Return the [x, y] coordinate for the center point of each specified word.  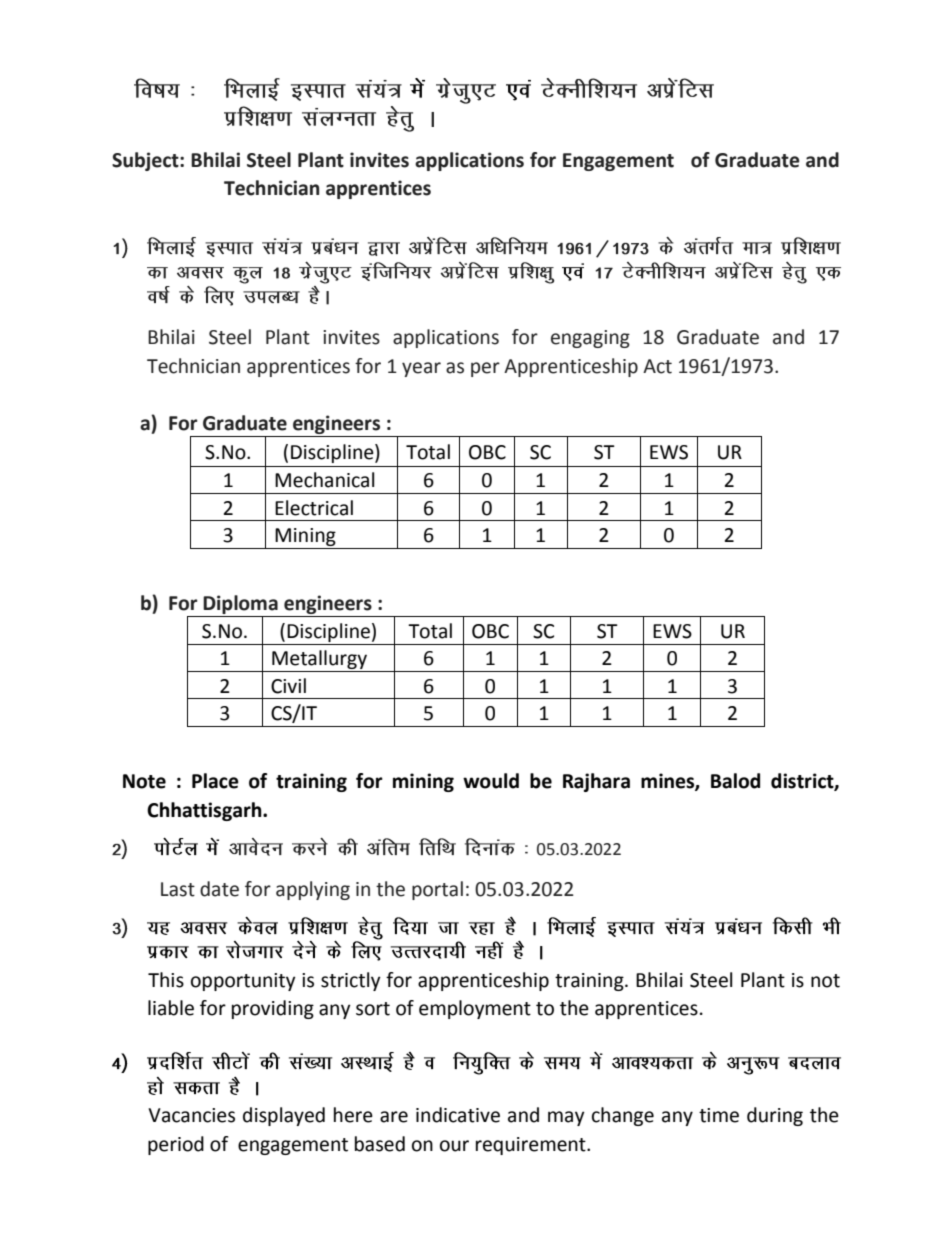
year [421, 369]
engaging [590, 339]
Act [657, 366]
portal [437, 890]
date [219, 889]
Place [215, 781]
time [719, 1115]
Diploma [241, 606]
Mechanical [324, 480]
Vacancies [191, 1115]
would [491, 781]
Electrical [314, 508]
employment [475, 1009]
